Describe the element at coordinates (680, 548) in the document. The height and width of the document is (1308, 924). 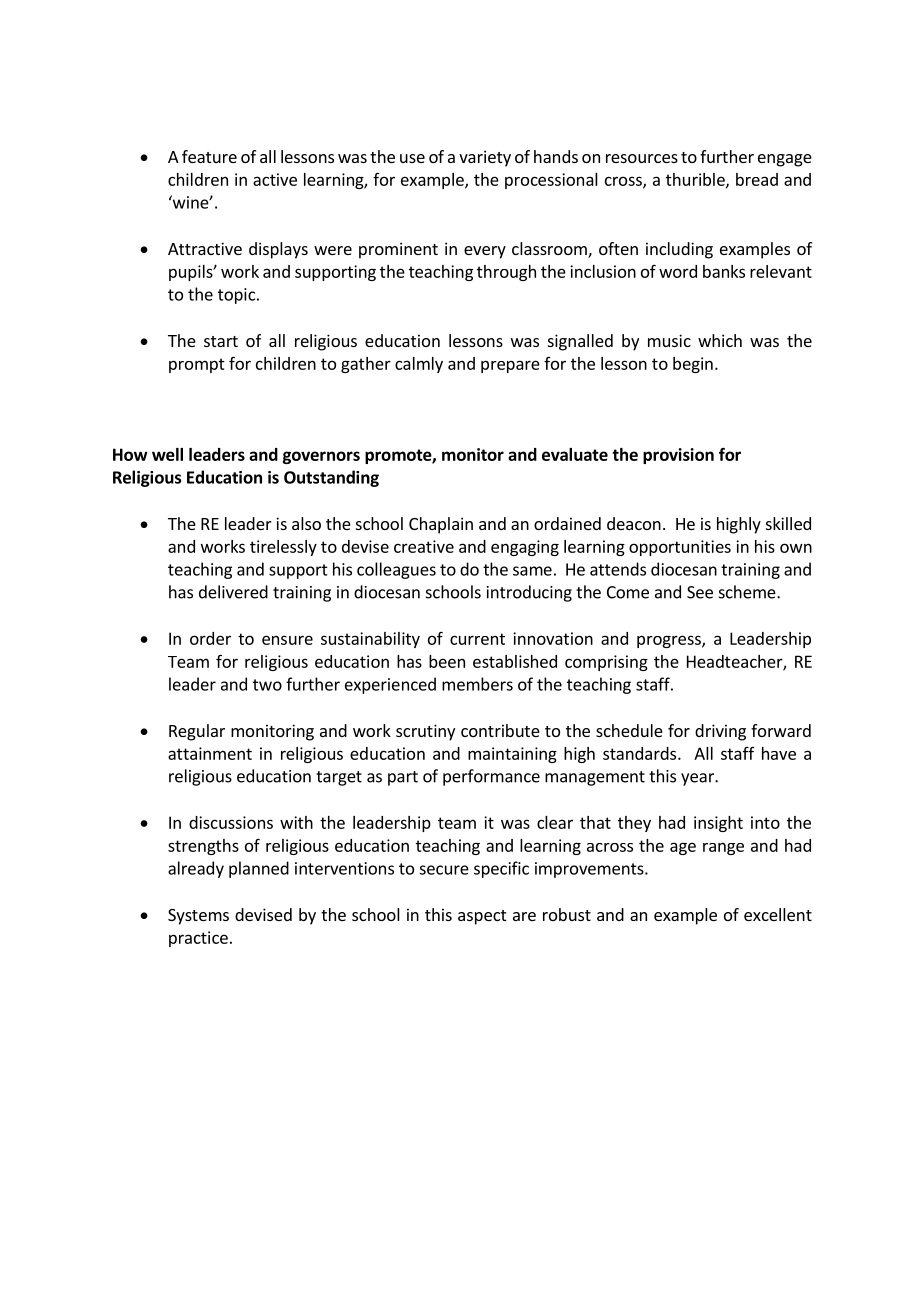
I see `opportunities` at that location.
